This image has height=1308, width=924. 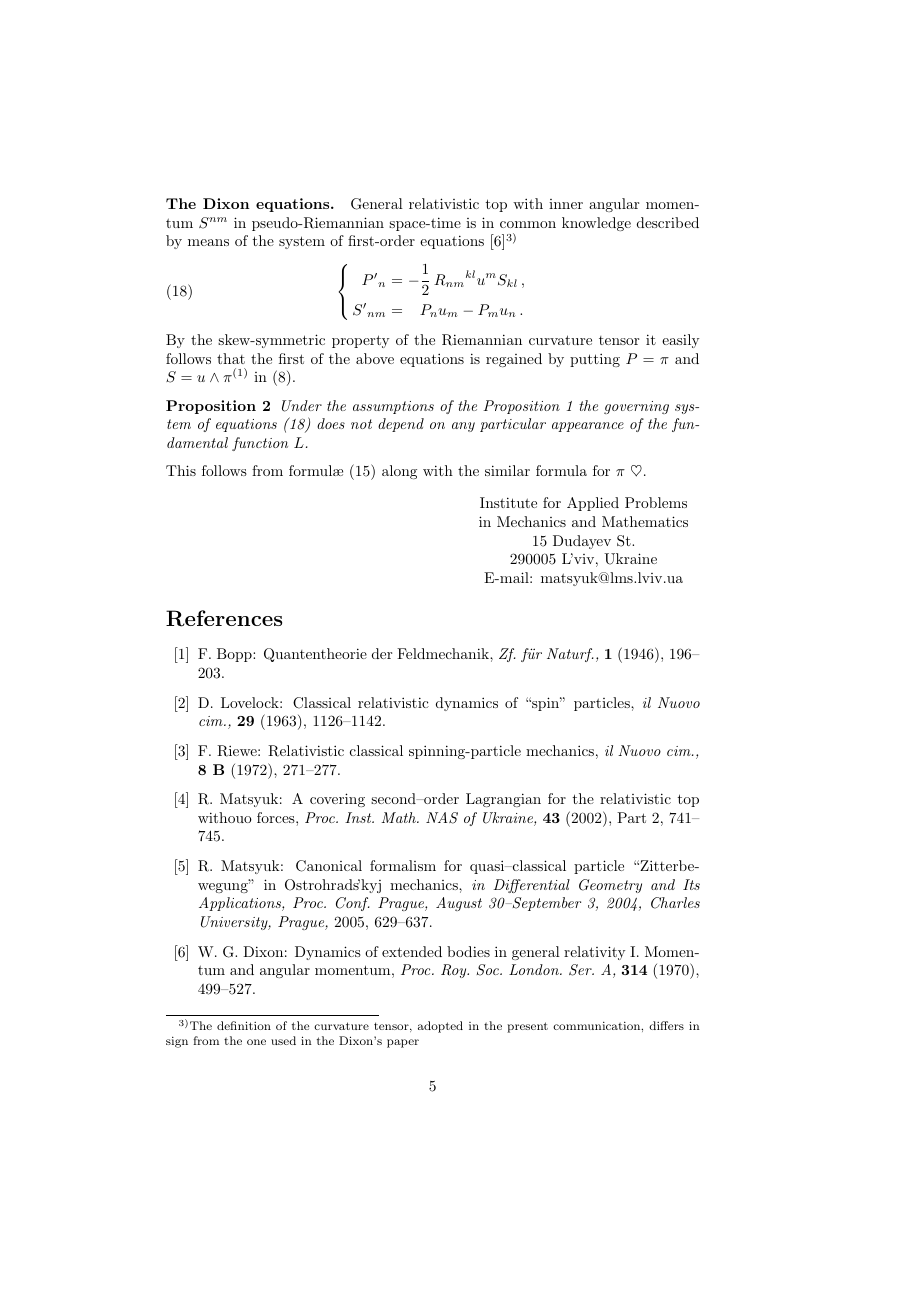 What do you see at coordinates (656, 502) in the image?
I see `Problems` at bounding box center [656, 502].
